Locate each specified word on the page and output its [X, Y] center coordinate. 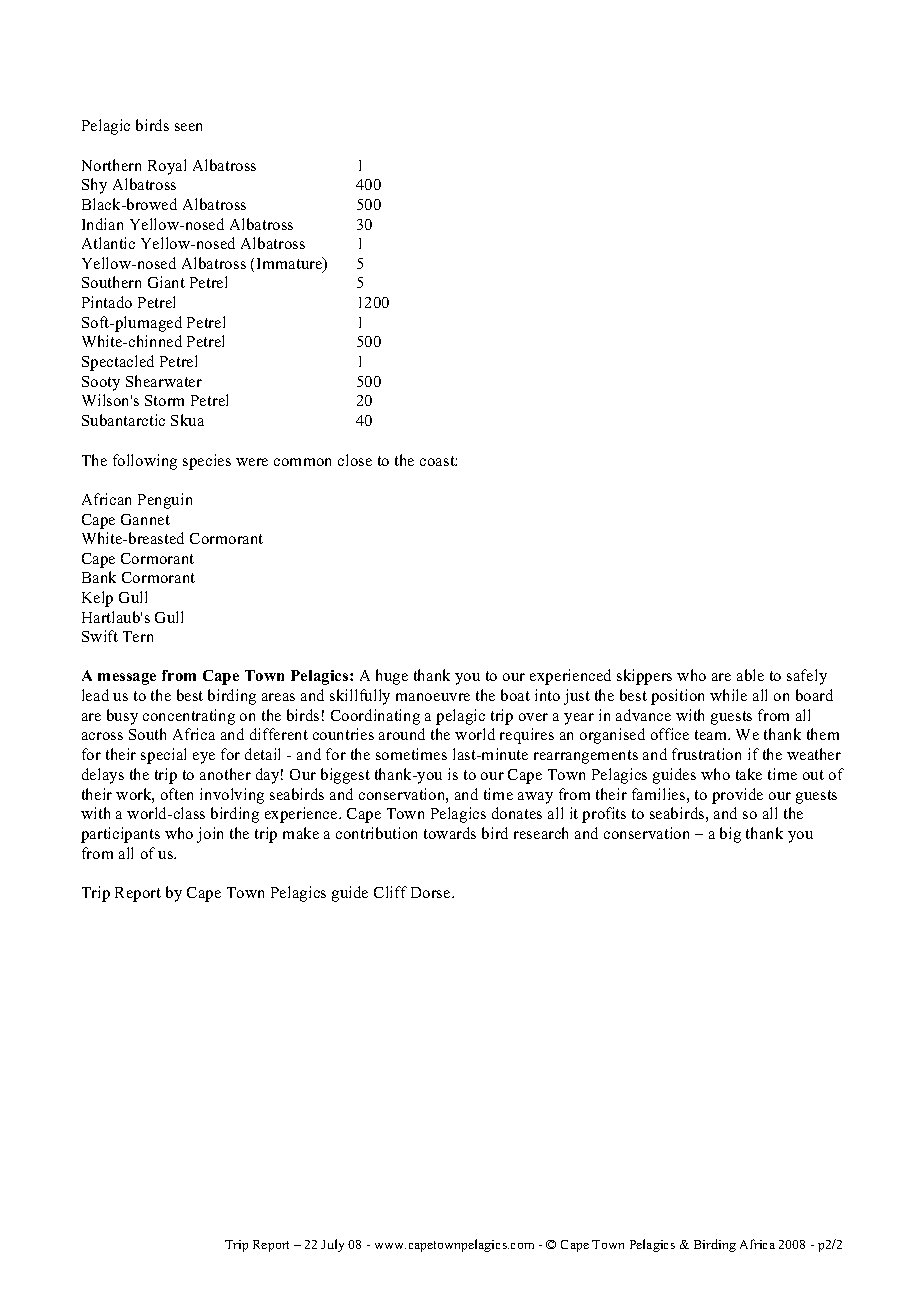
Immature [291, 264]
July [332, 1245]
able [750, 675]
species [207, 462]
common [302, 462]
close [355, 460]
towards [450, 833]
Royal [167, 167]
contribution [376, 833]
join [210, 835]
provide [737, 796]
